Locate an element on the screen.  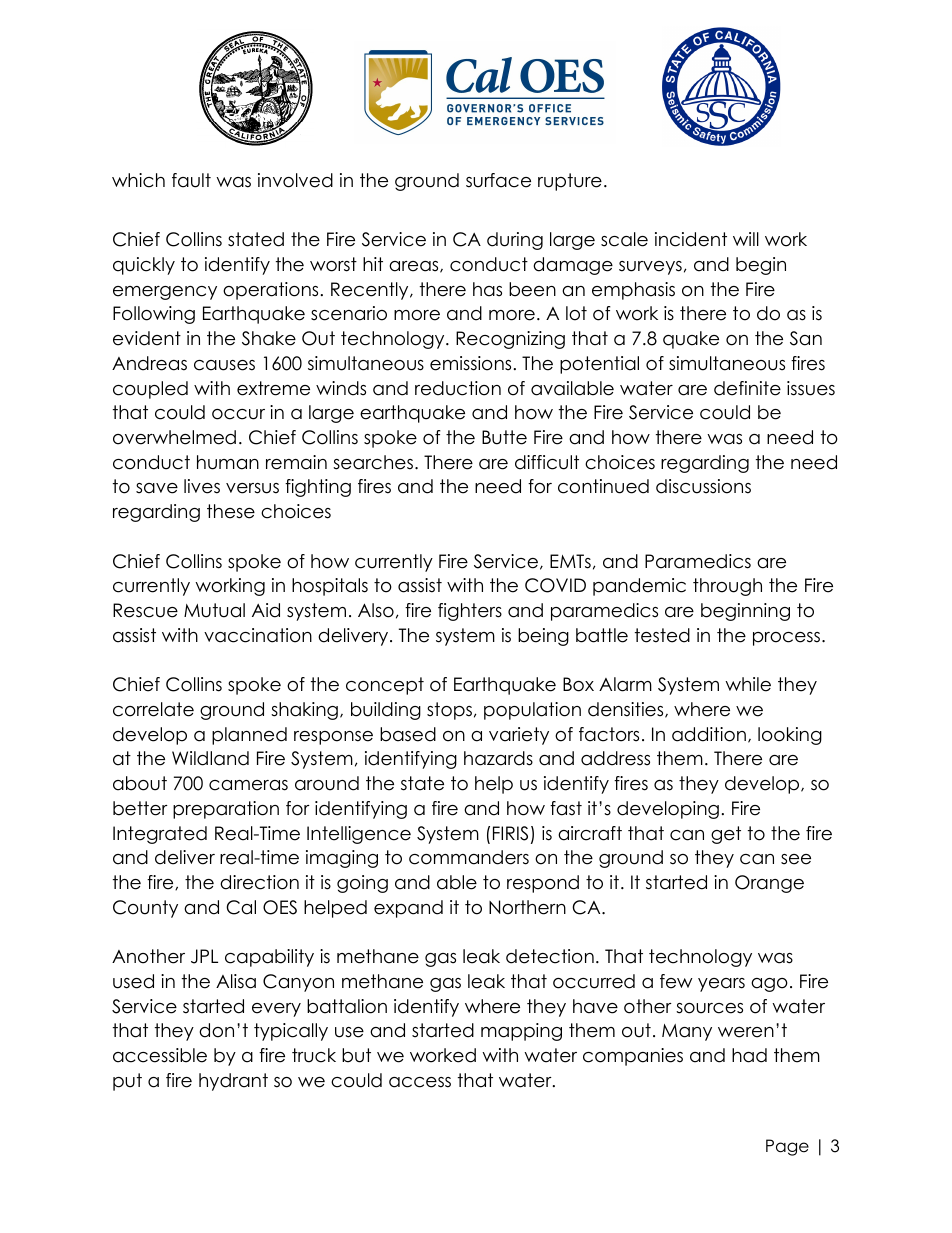
through is located at coordinates (727, 587).
